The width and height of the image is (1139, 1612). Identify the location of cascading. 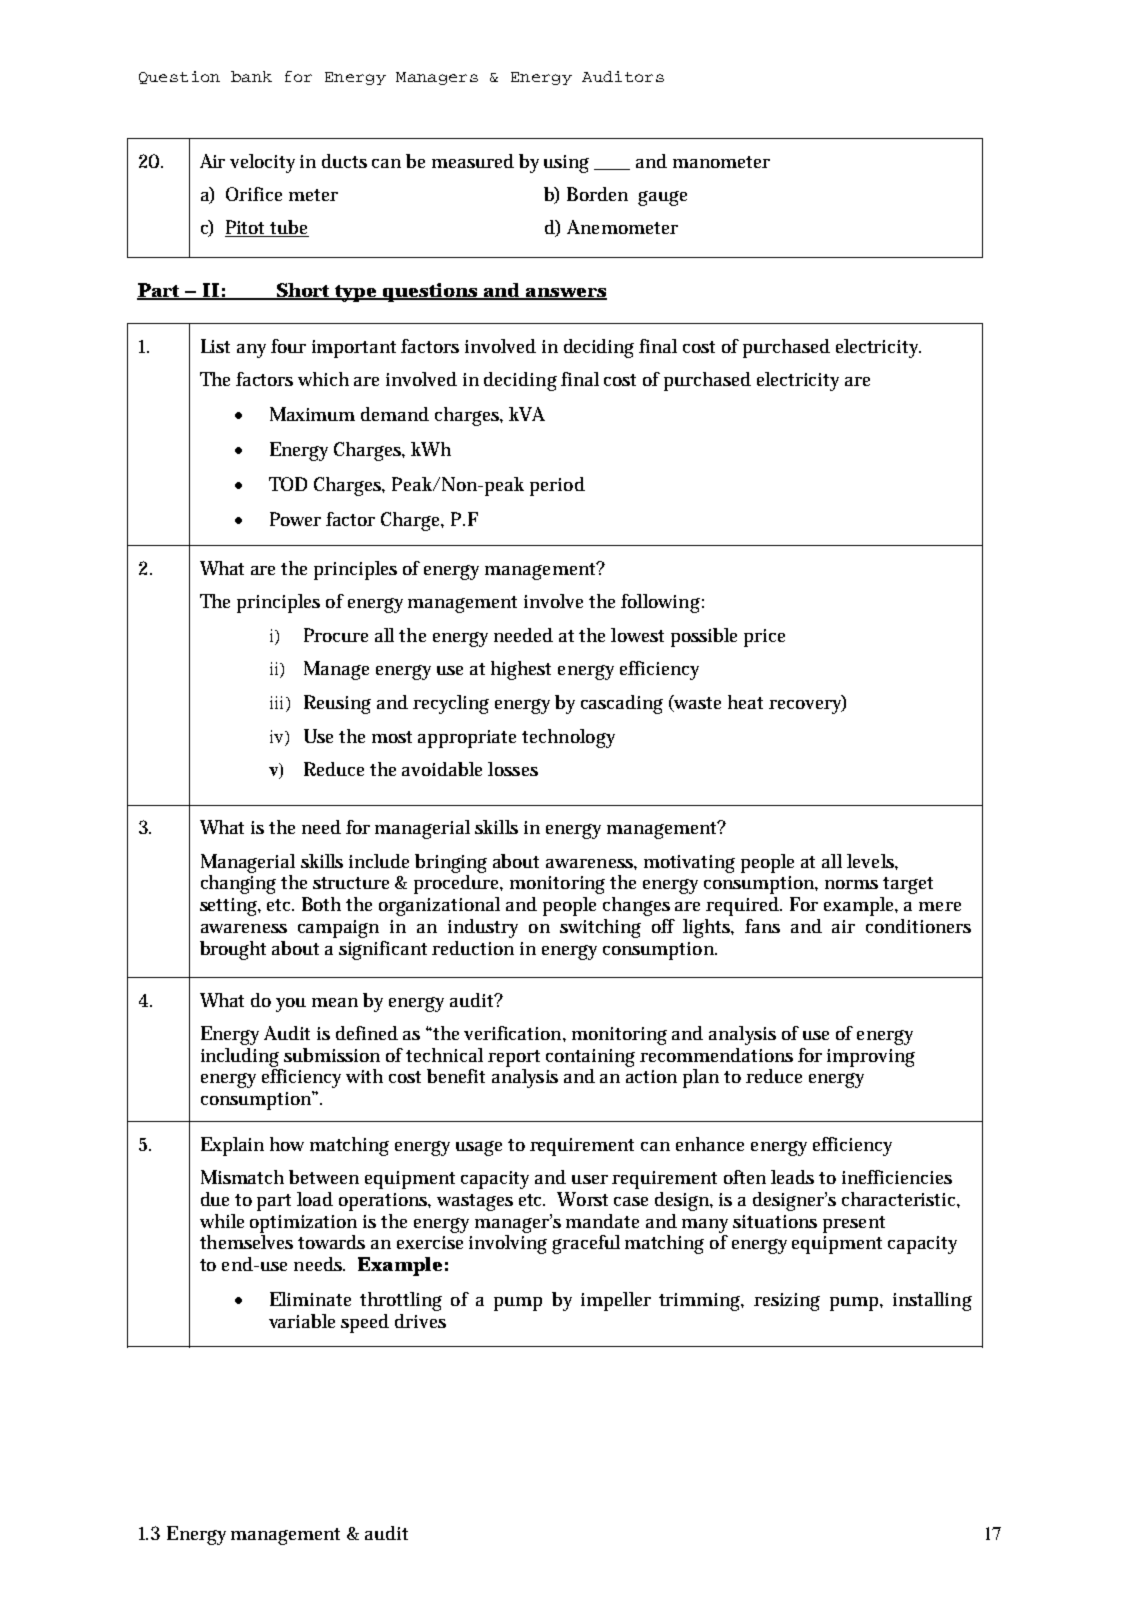
(622, 704).
